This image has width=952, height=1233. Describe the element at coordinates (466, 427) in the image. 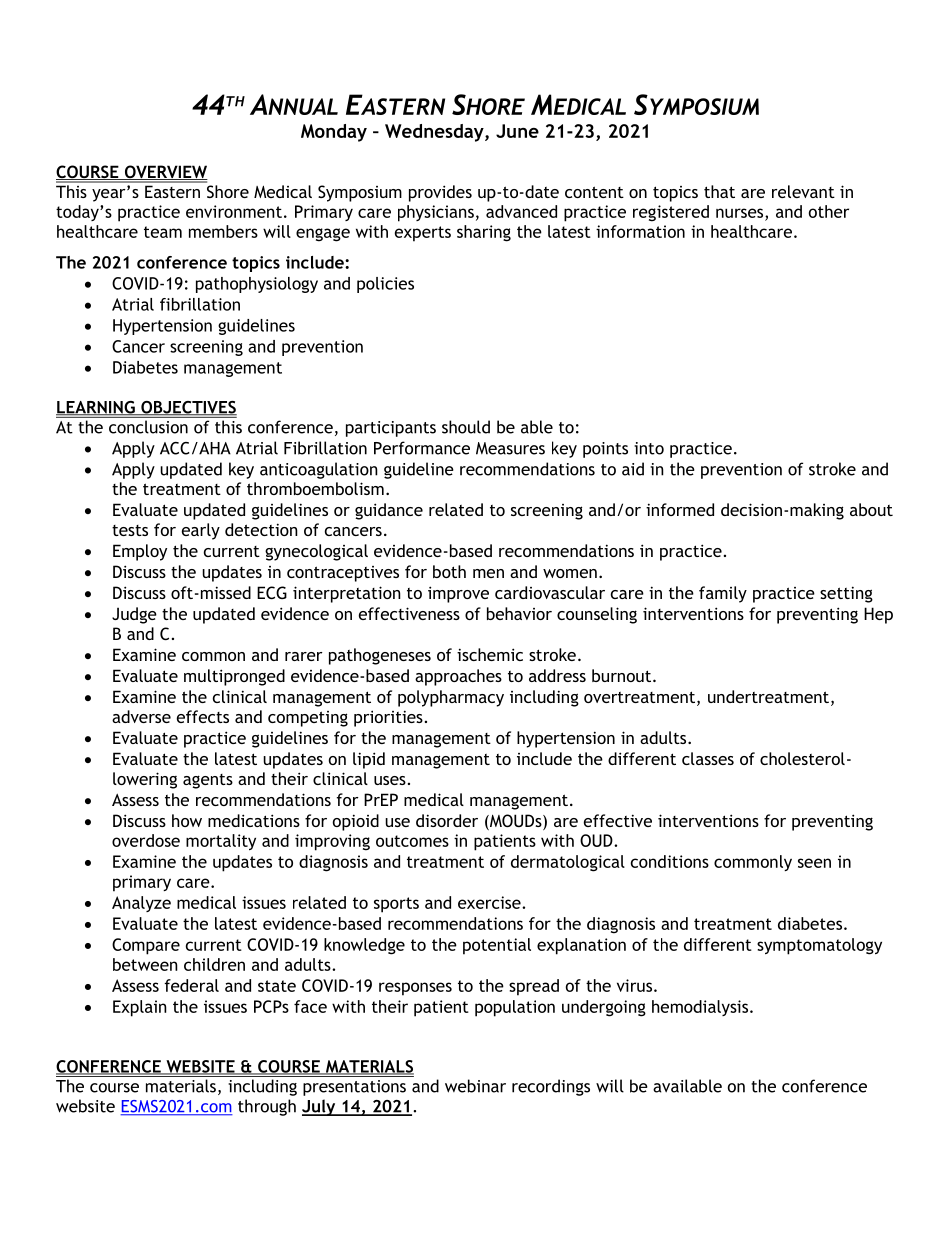

I see `should` at that location.
